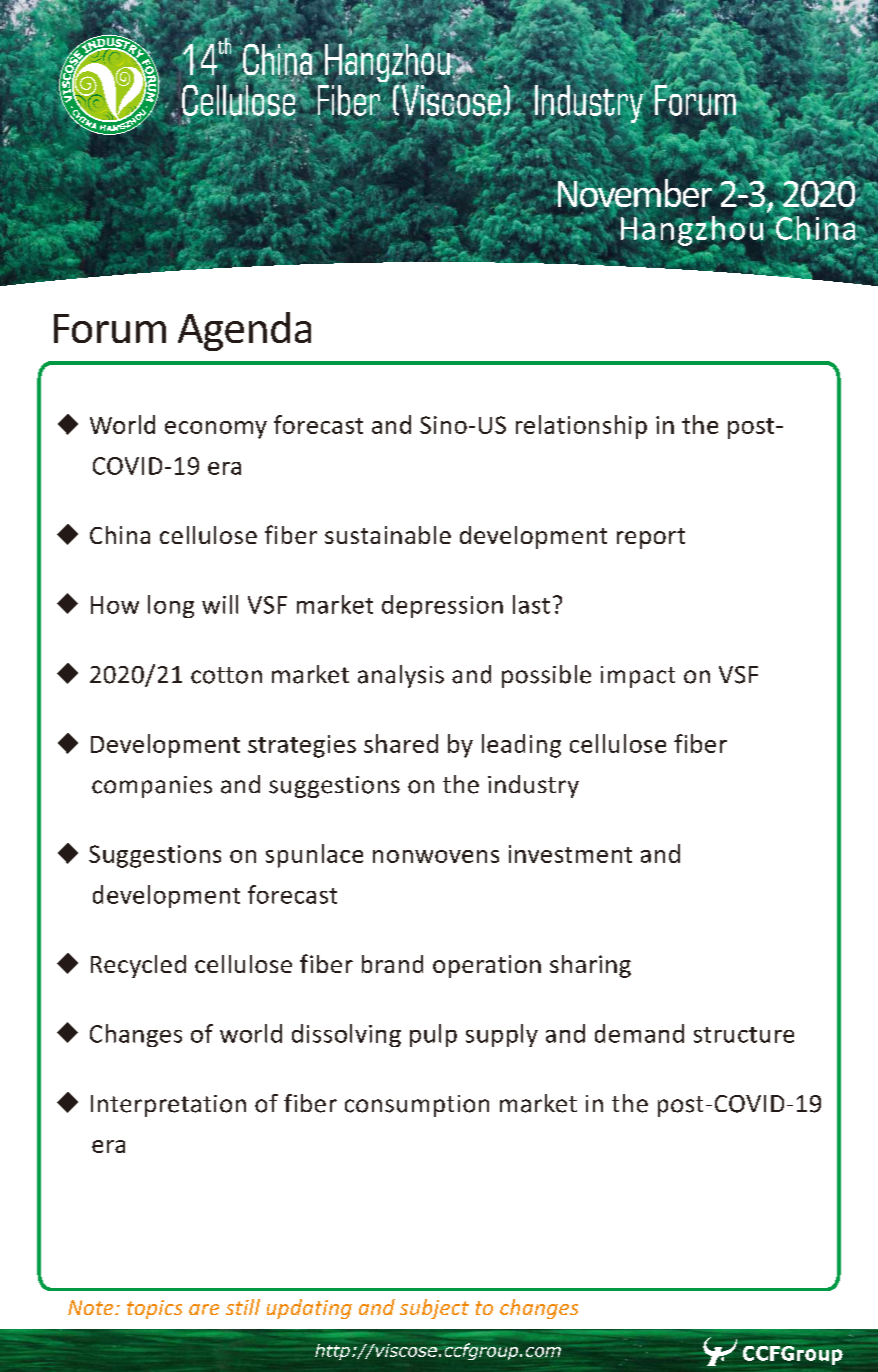 Image resolution: width=878 pixels, height=1372 pixels. I want to click on companies, so click(152, 787).
